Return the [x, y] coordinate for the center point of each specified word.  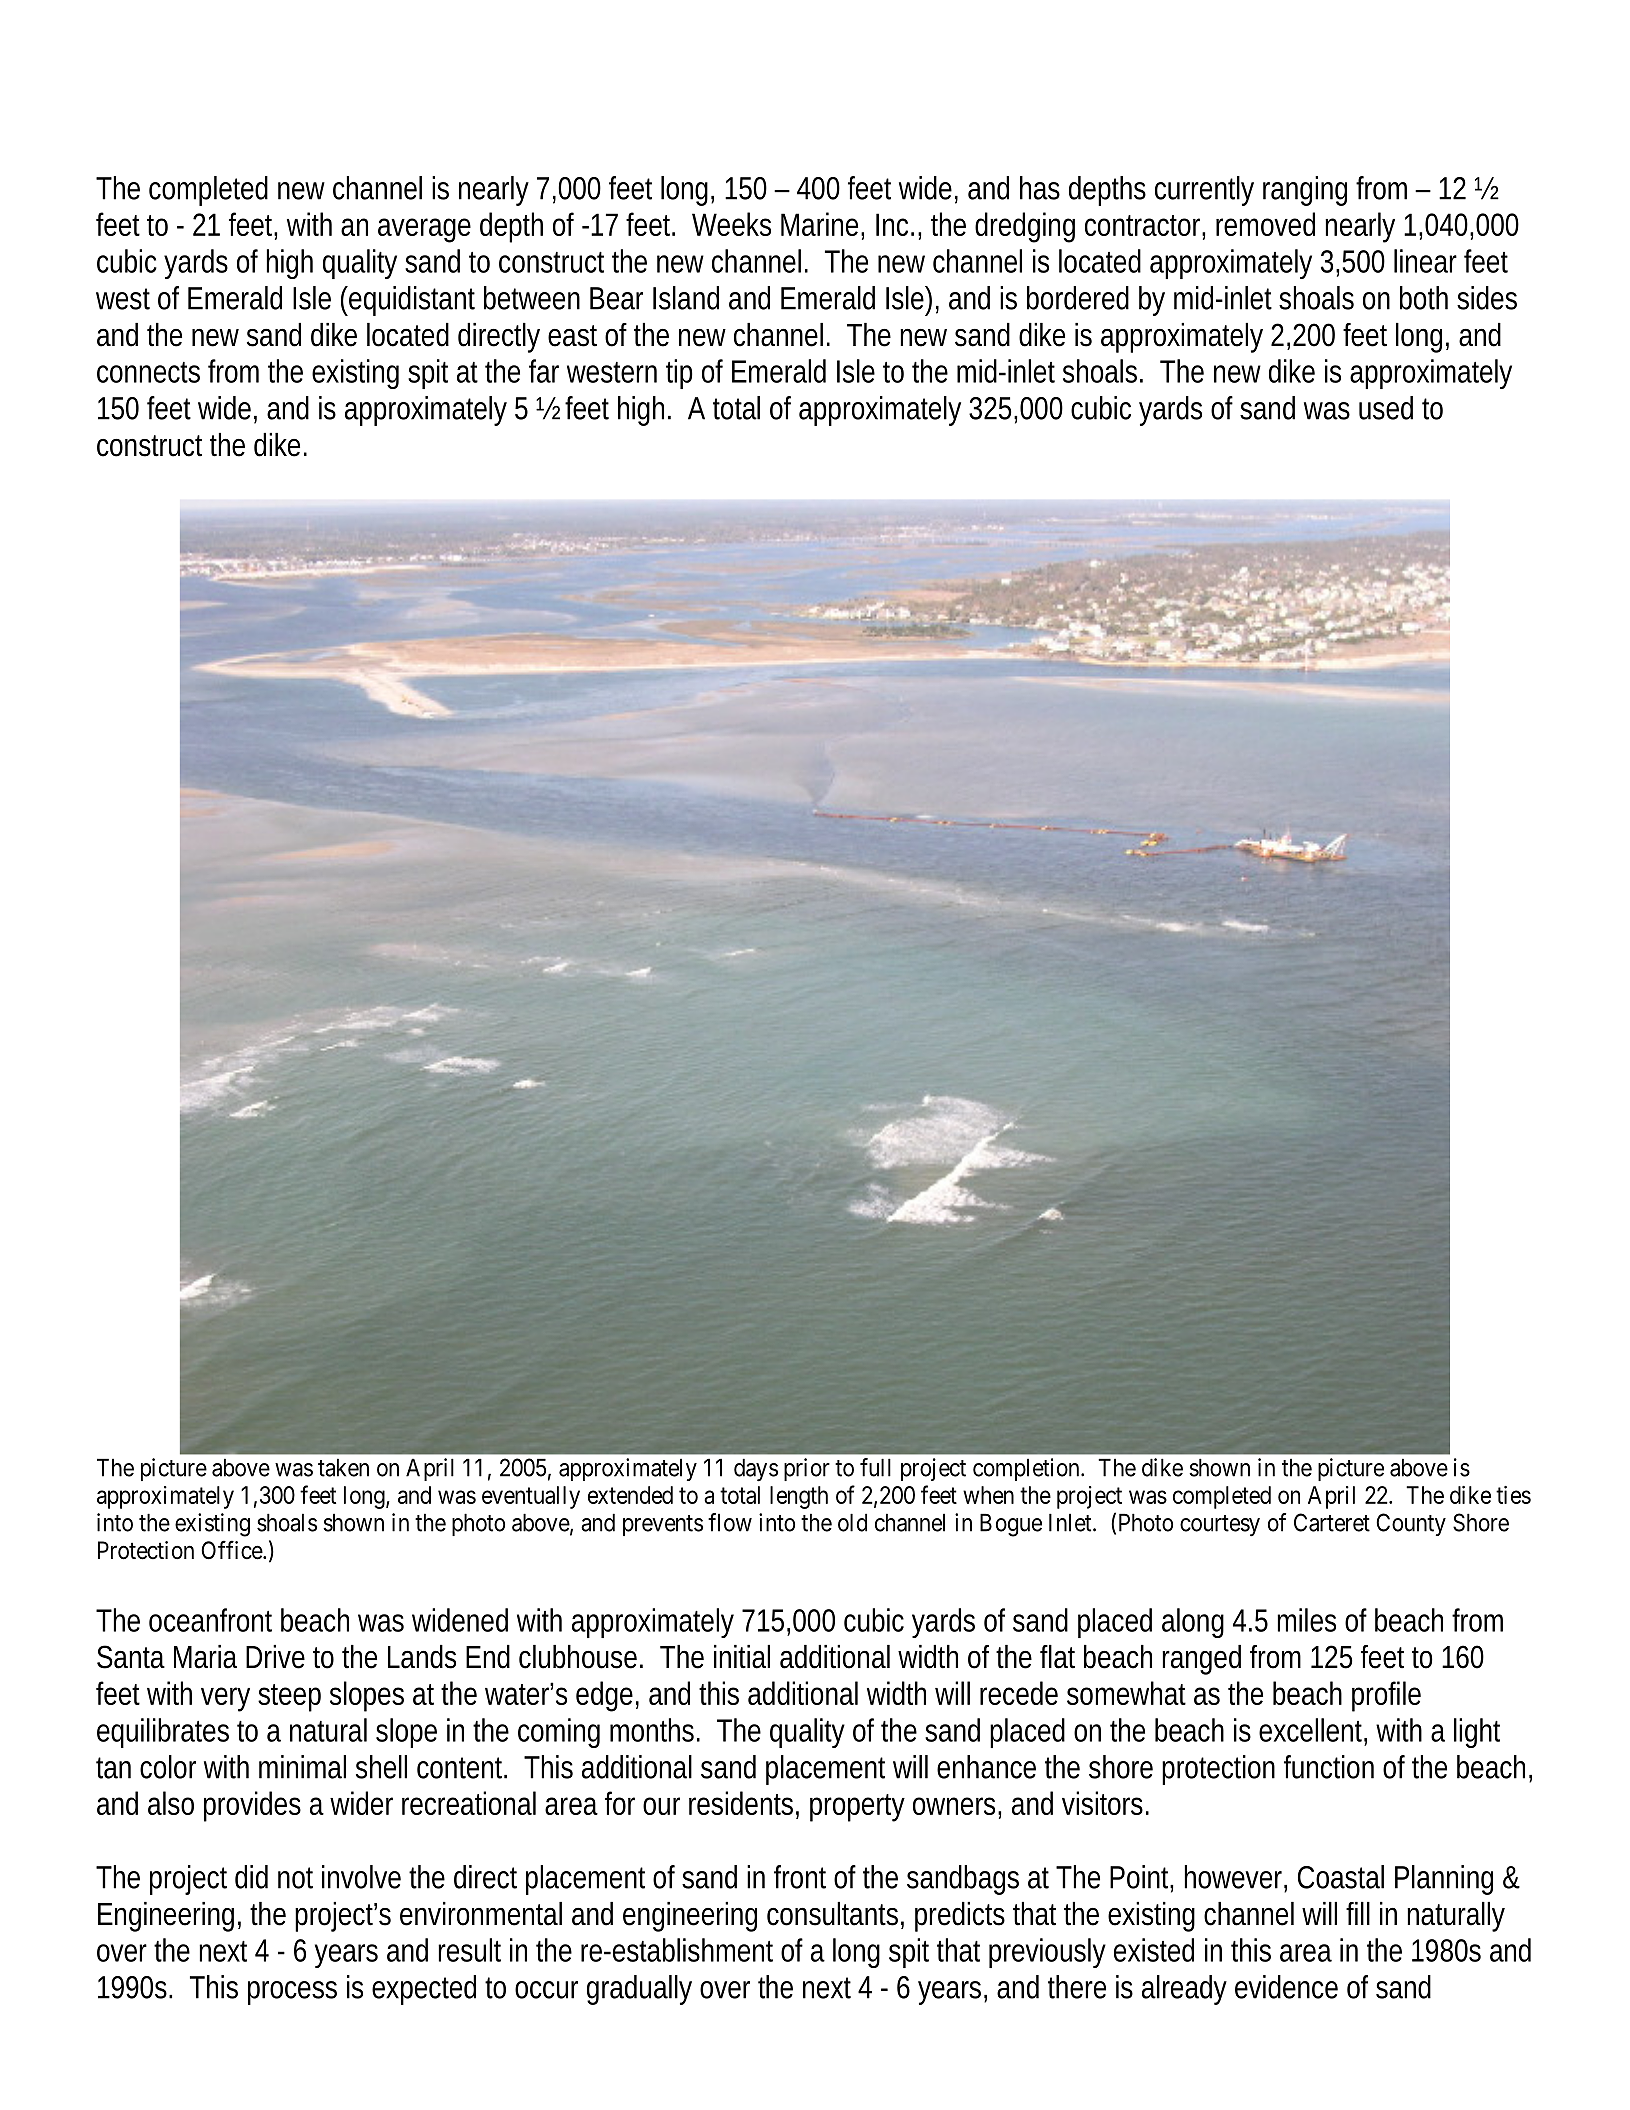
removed [1265, 224]
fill [1358, 1913]
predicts [960, 1917]
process [292, 1993]
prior [807, 1469]
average [424, 230]
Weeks [731, 224]
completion [1027, 1469]
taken [343, 1467]
